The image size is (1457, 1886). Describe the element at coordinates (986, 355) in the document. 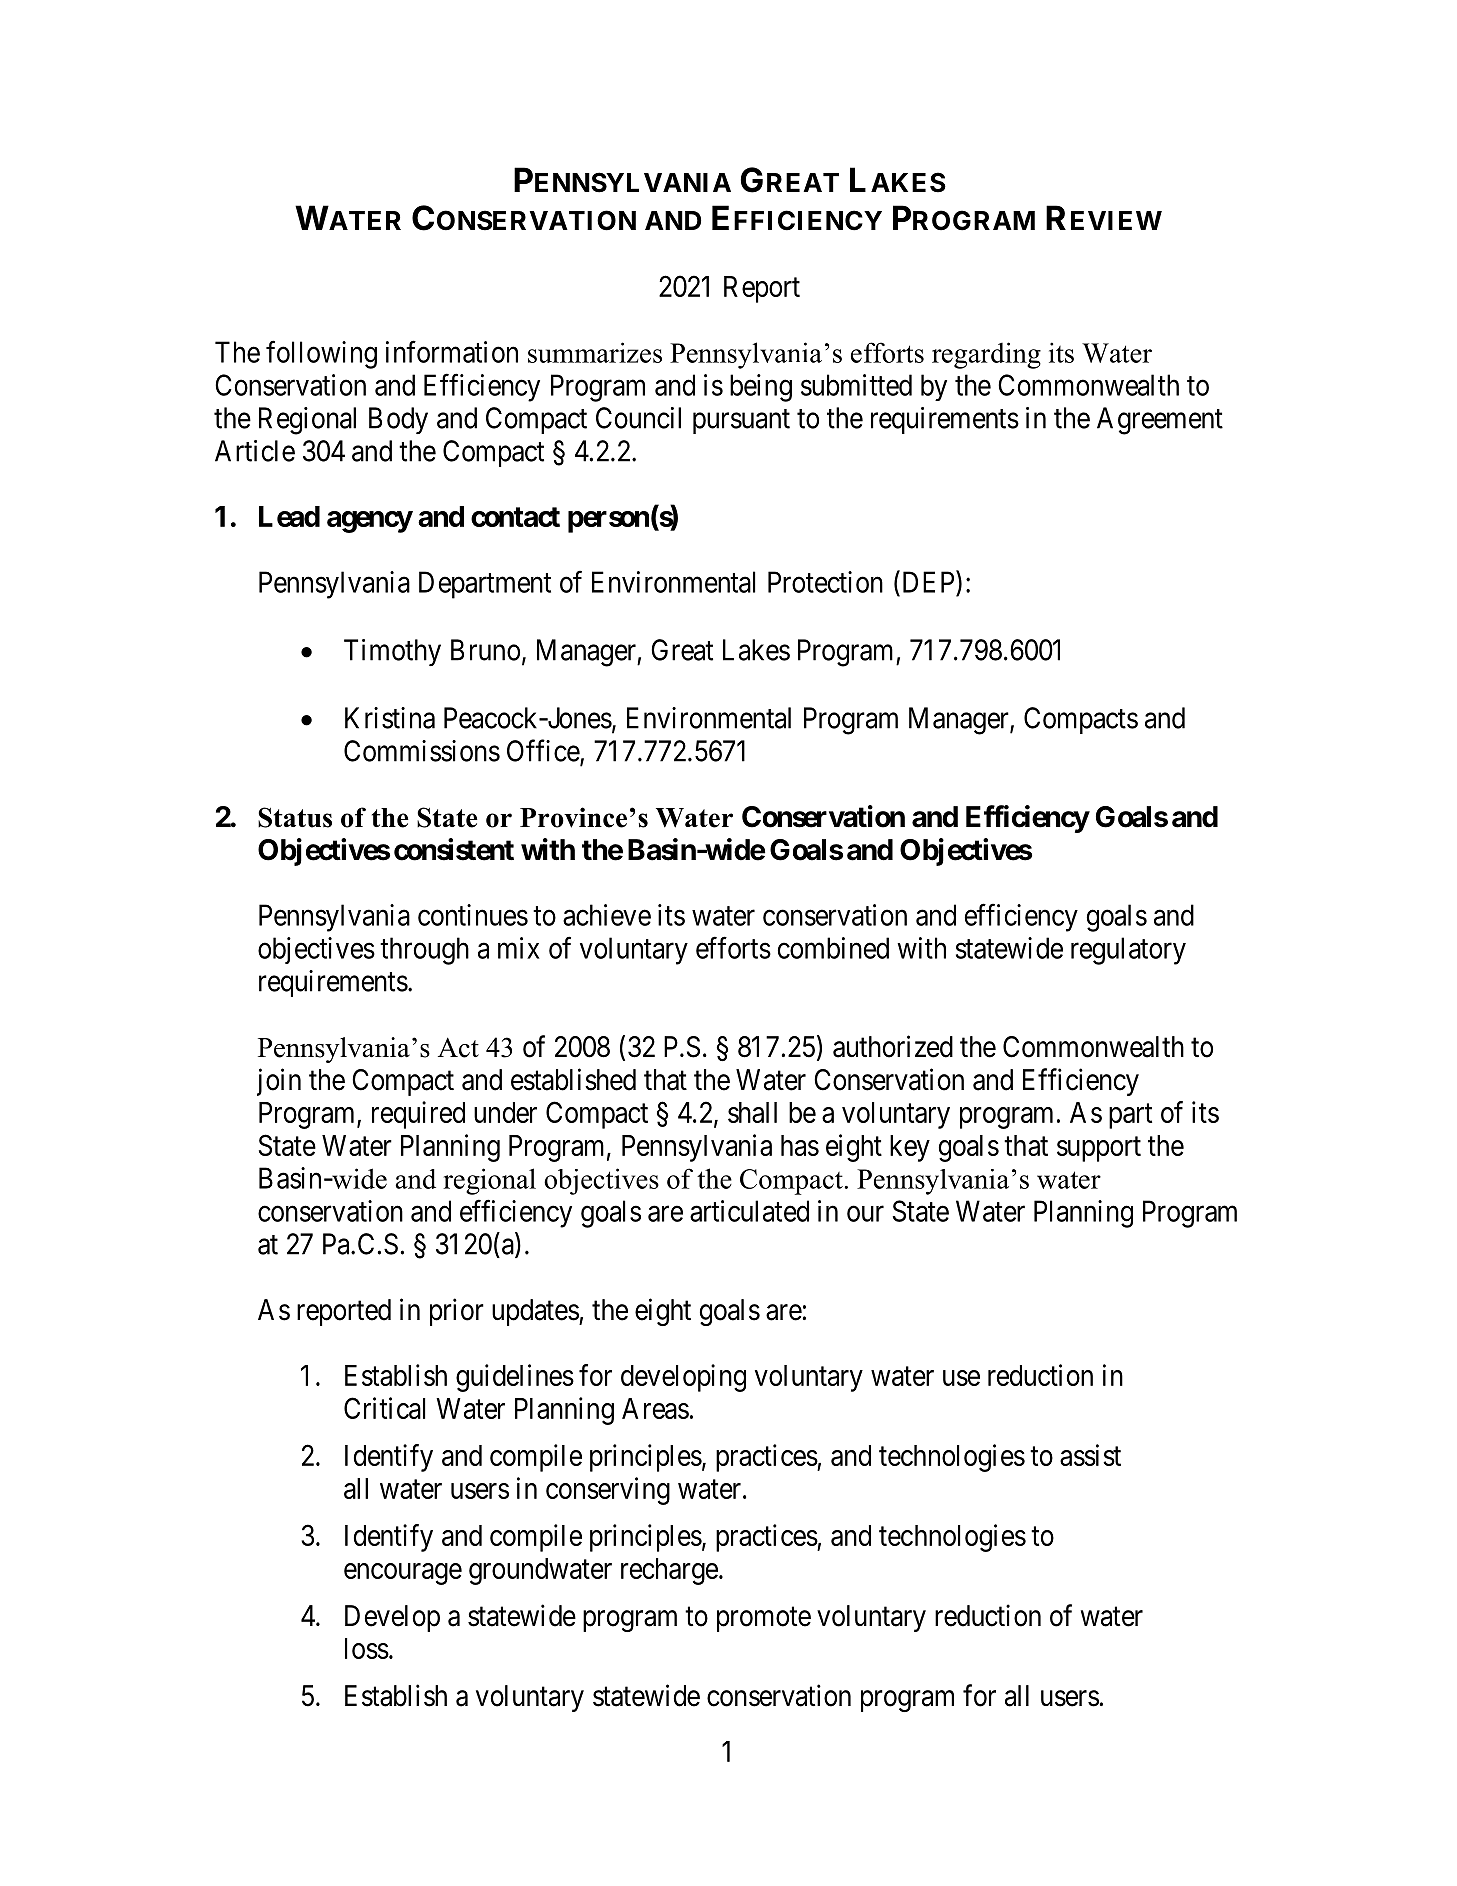

I see `regarding` at that location.
